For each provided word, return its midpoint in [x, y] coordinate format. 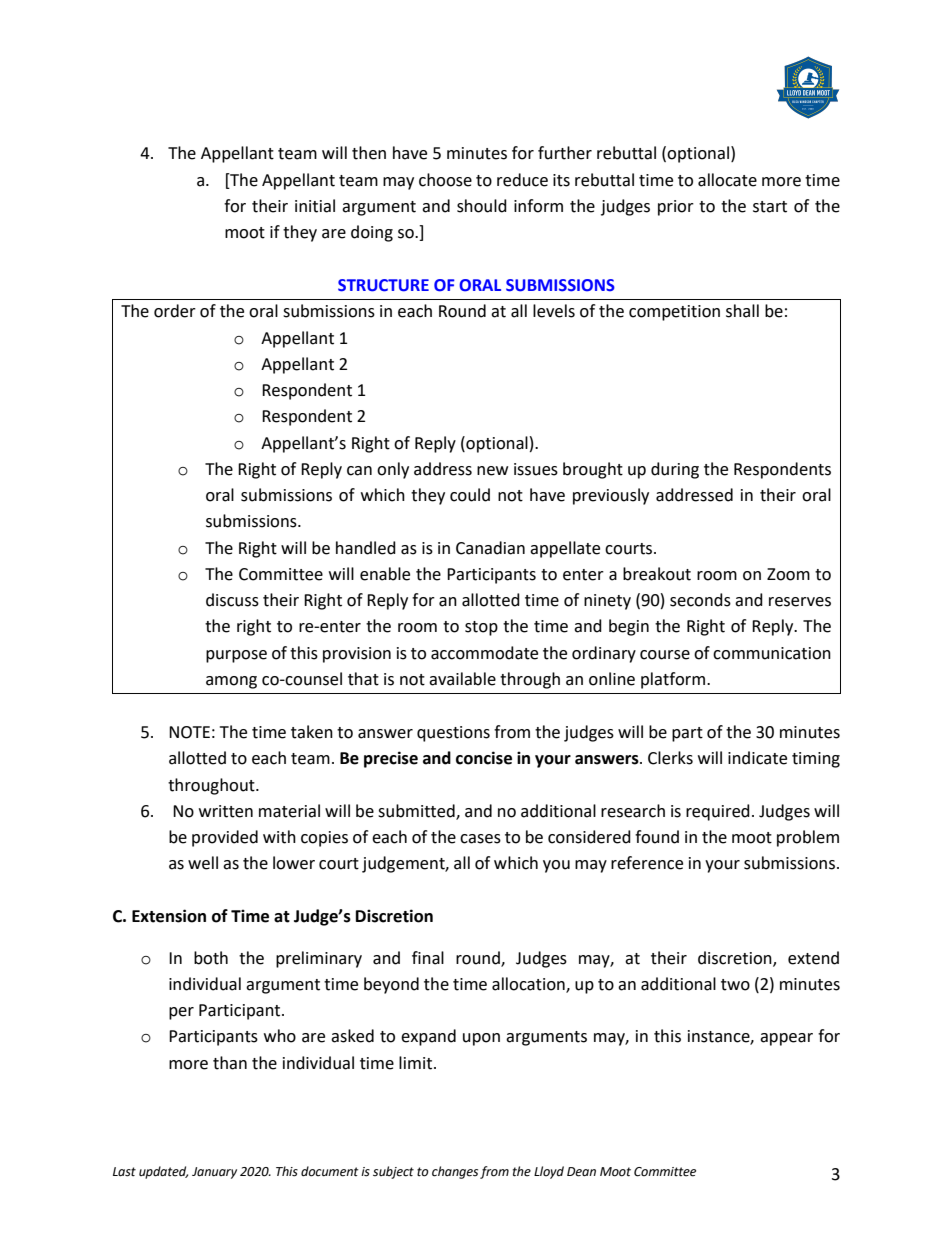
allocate [727, 180]
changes [455, 1172]
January [214, 1173]
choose [445, 180]
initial [315, 206]
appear [786, 1039]
